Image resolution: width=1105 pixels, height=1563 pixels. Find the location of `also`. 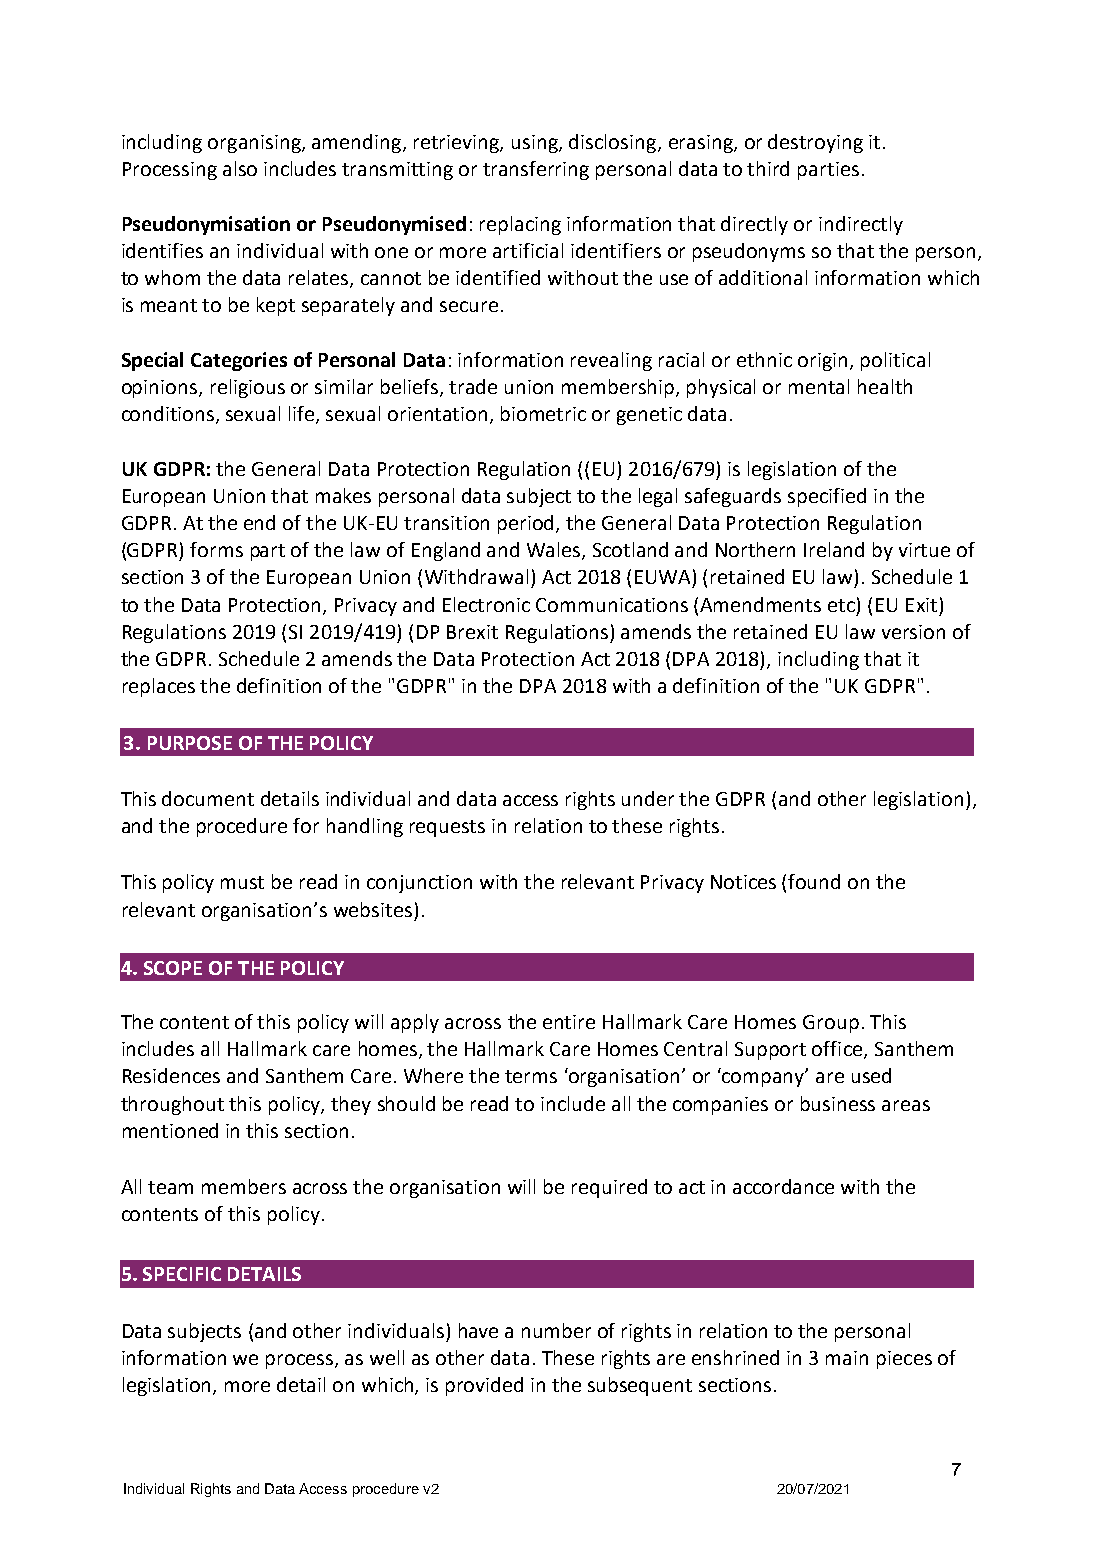

also is located at coordinates (240, 168).
